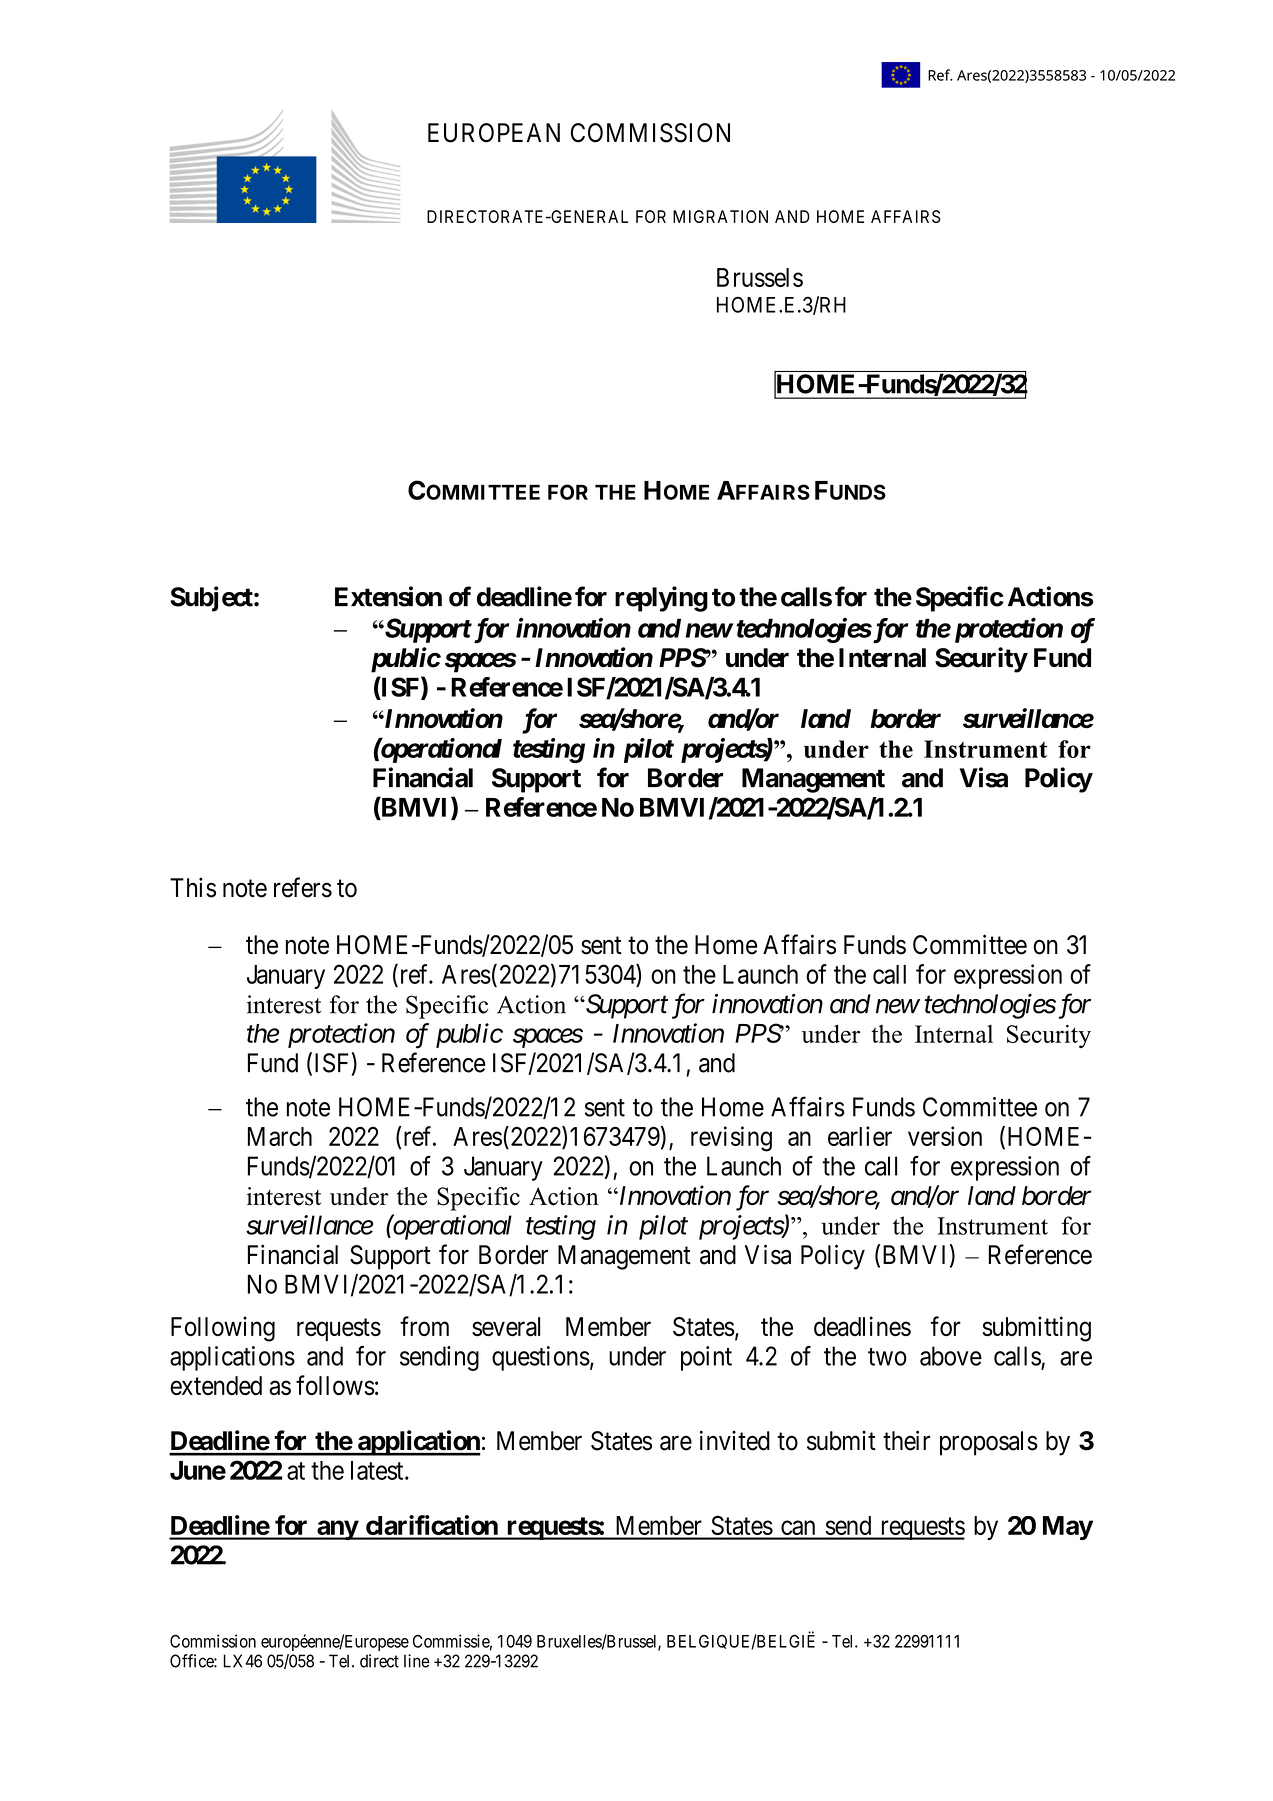  I want to click on This, so click(193, 887).
